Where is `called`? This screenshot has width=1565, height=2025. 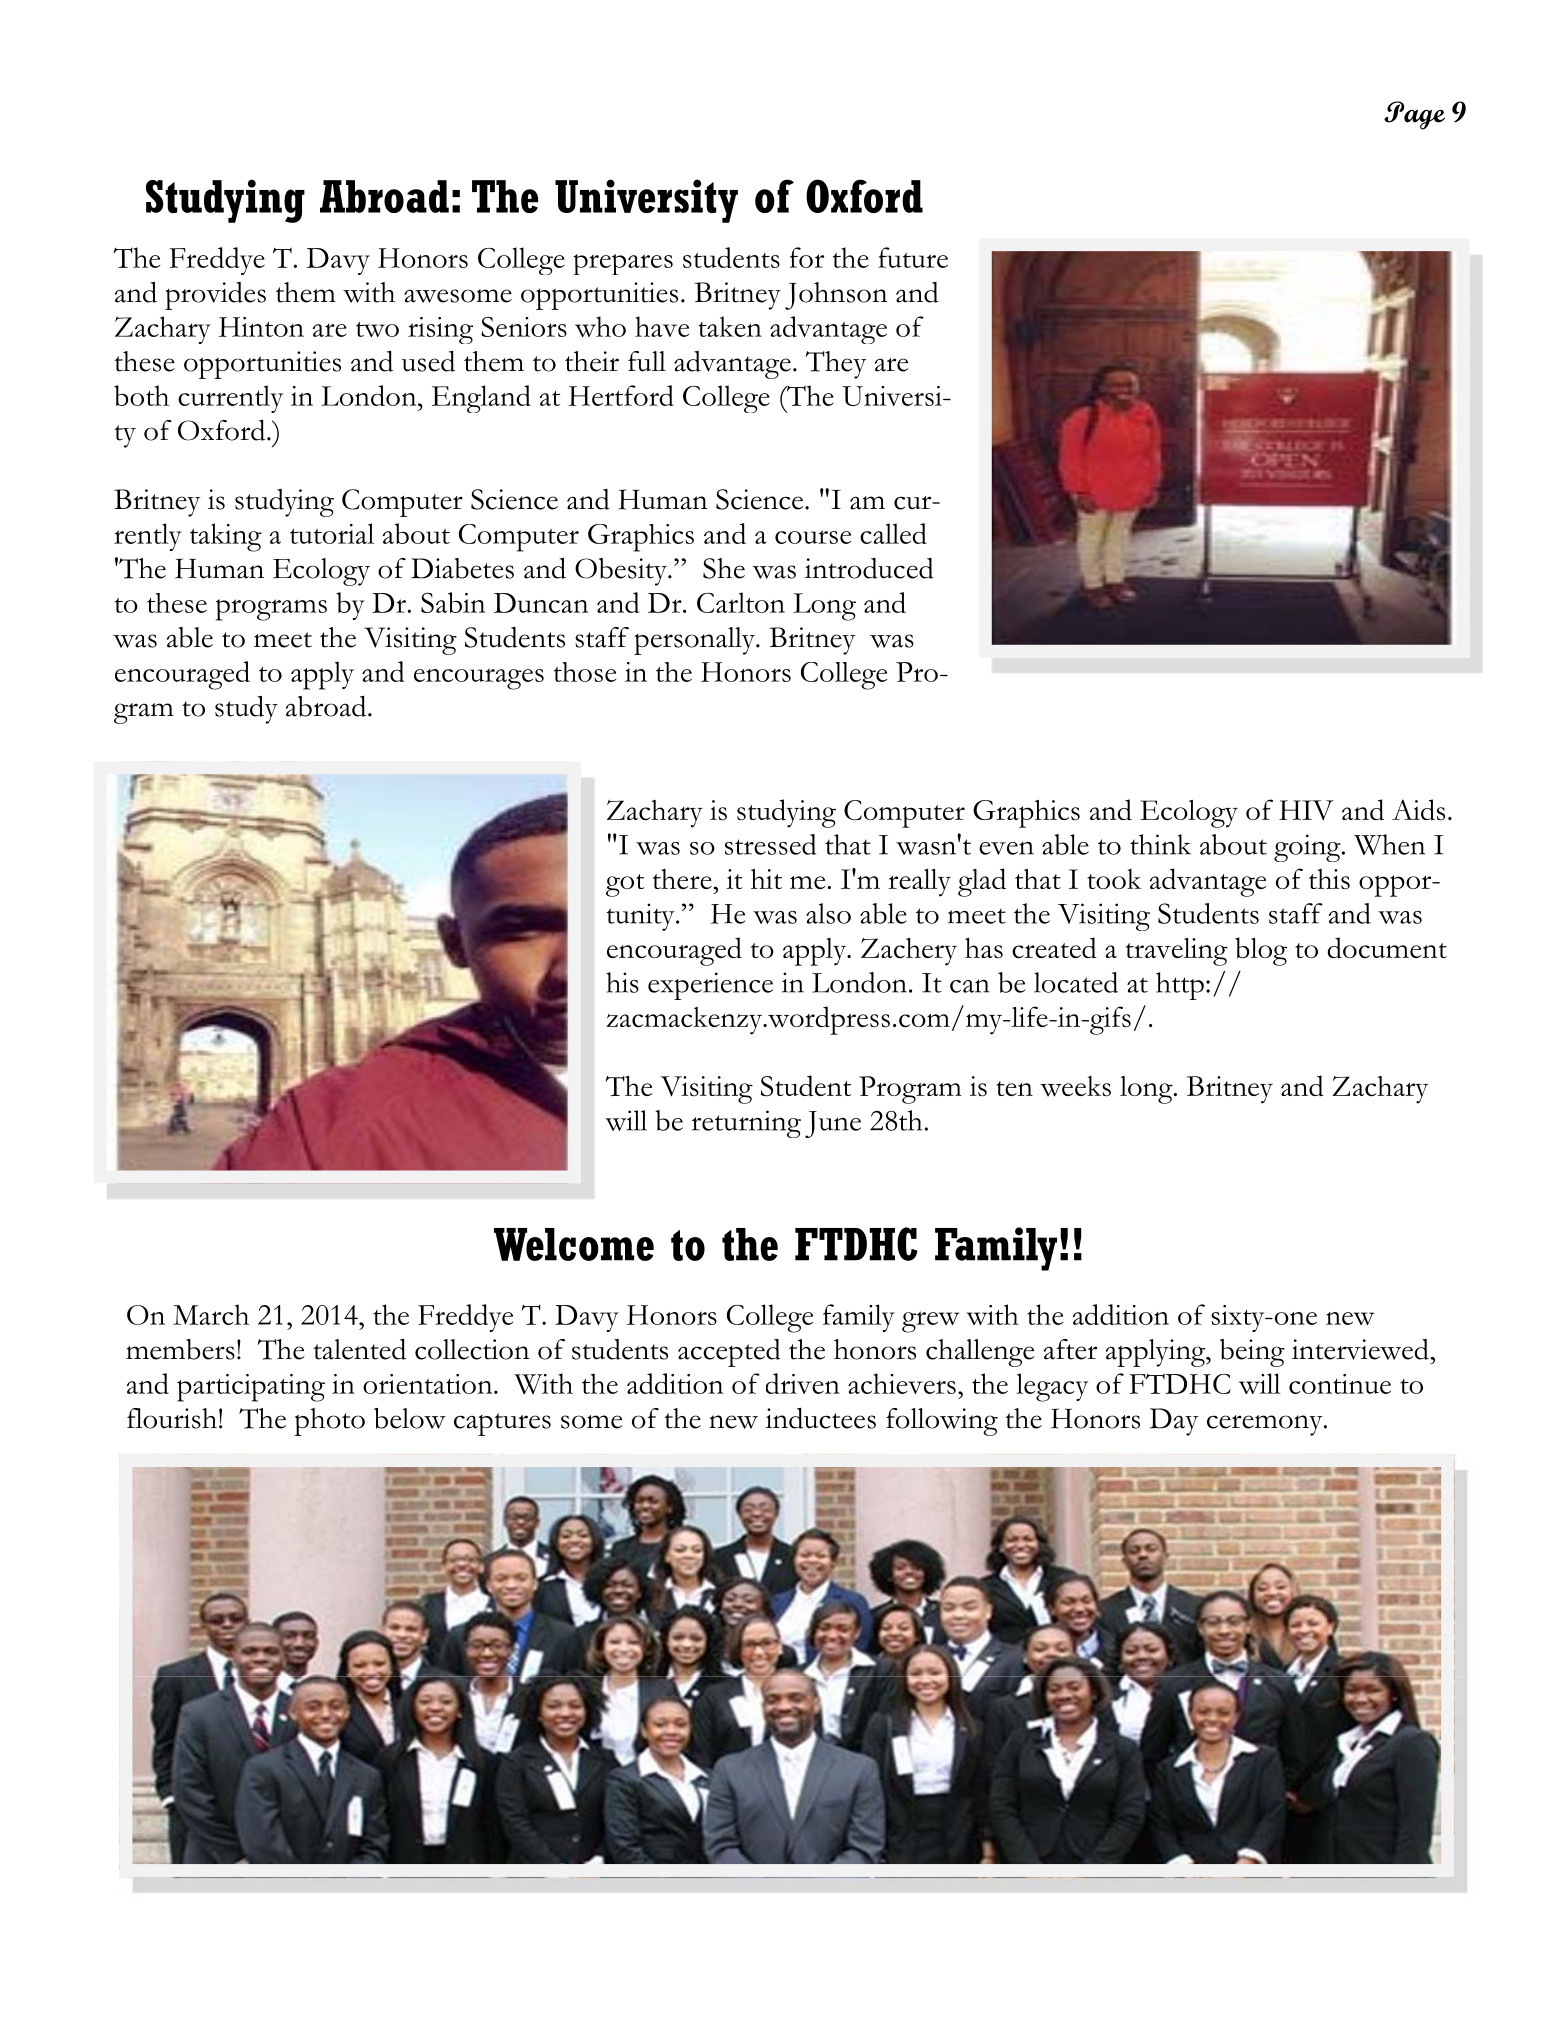
called is located at coordinates (893, 533).
